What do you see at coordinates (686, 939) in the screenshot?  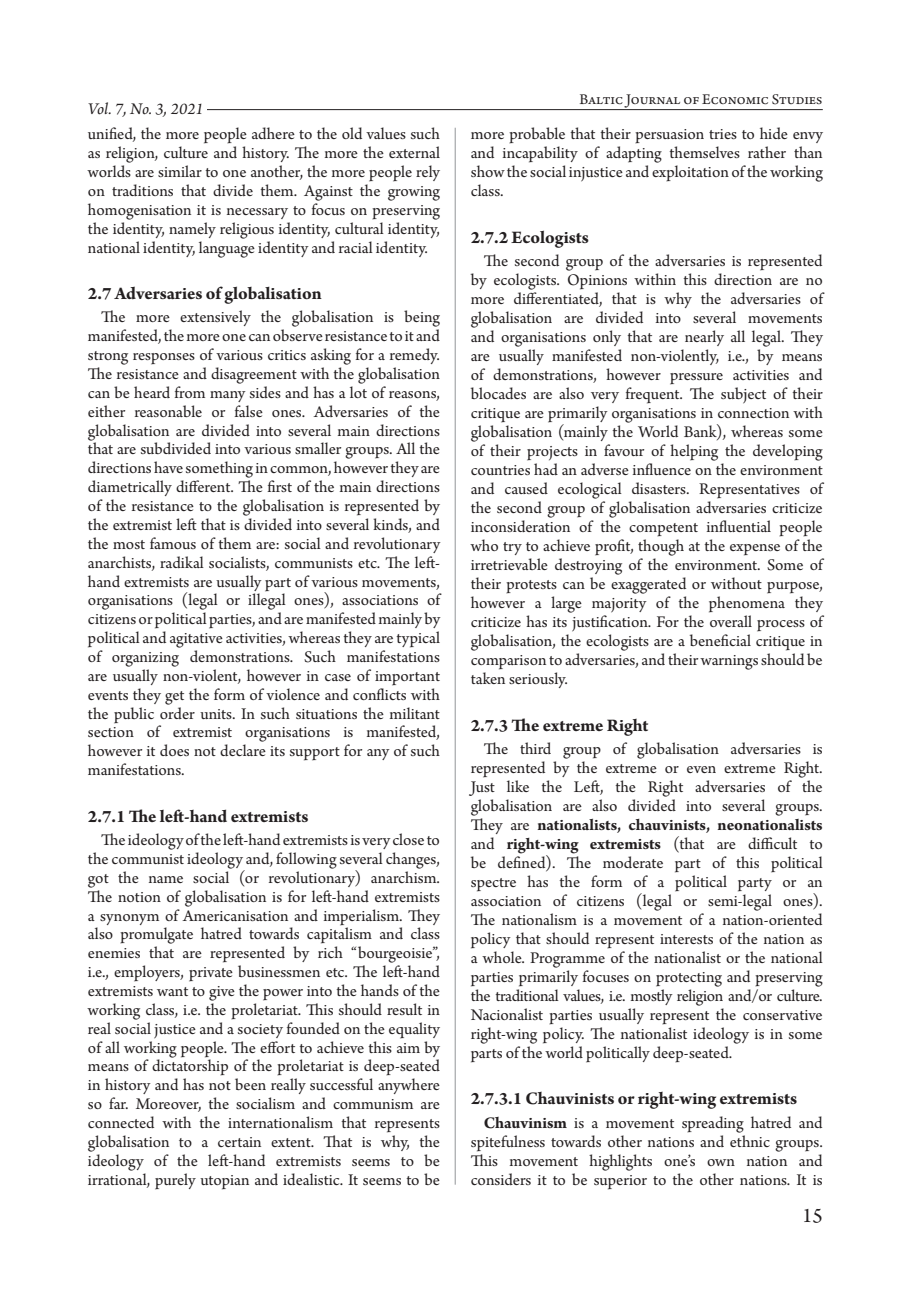 I see `interests` at bounding box center [686, 939].
